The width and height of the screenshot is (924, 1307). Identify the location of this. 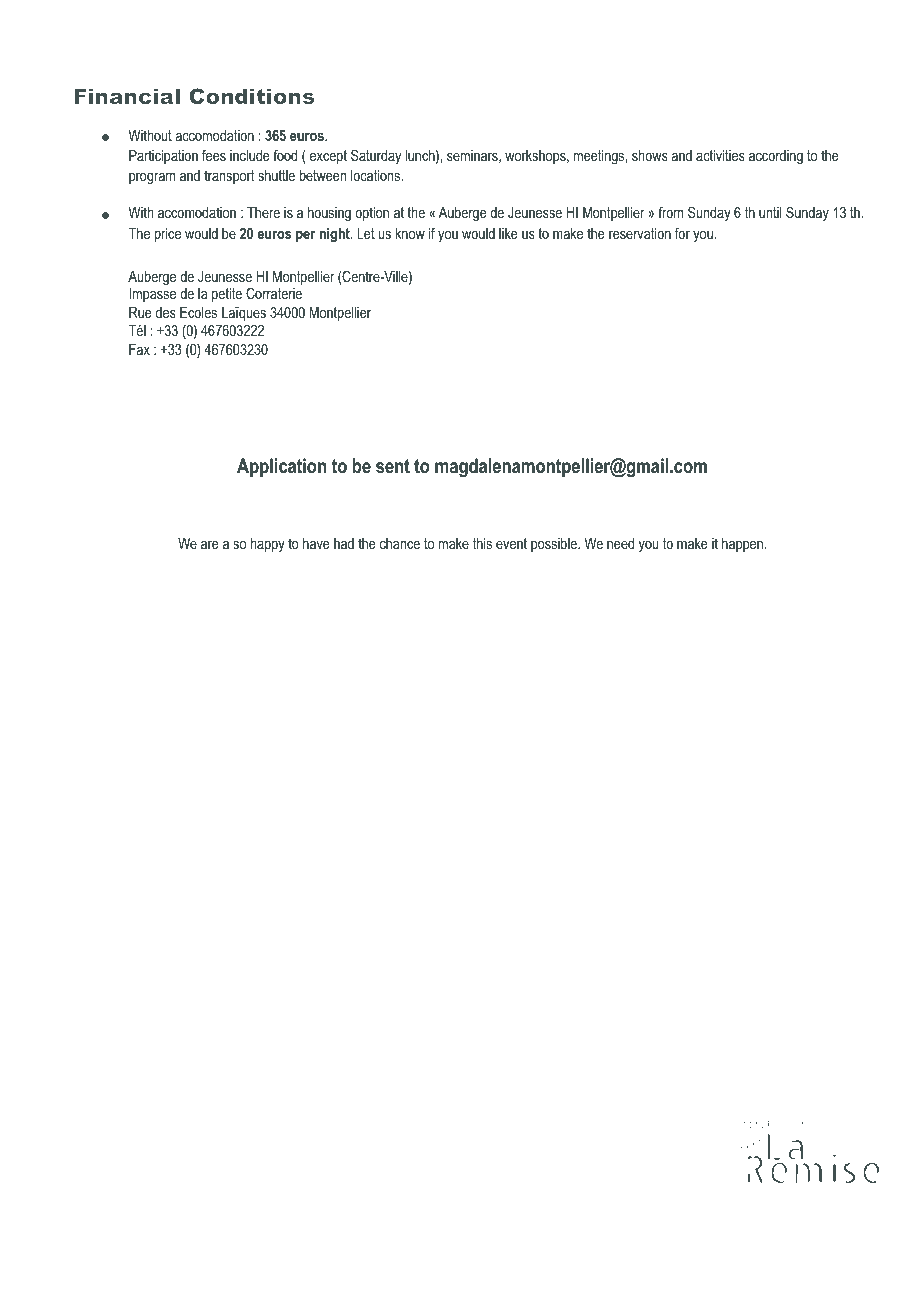
(482, 543).
